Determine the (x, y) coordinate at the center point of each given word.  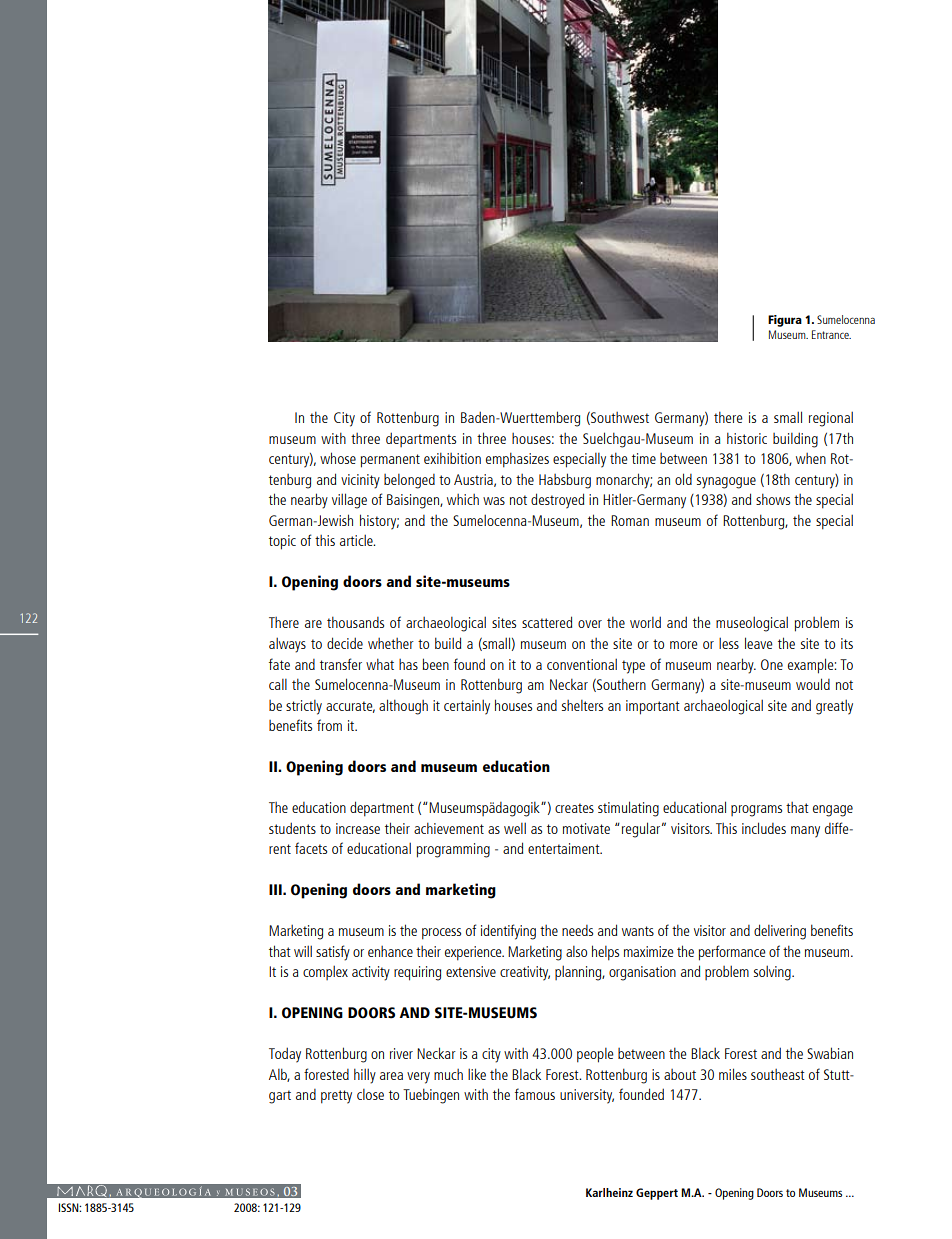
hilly (365, 1076)
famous (535, 1094)
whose (338, 458)
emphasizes (517, 460)
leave (759, 643)
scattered (547, 622)
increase (358, 828)
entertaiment (565, 848)
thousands (355, 622)
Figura (785, 321)
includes (764, 828)
